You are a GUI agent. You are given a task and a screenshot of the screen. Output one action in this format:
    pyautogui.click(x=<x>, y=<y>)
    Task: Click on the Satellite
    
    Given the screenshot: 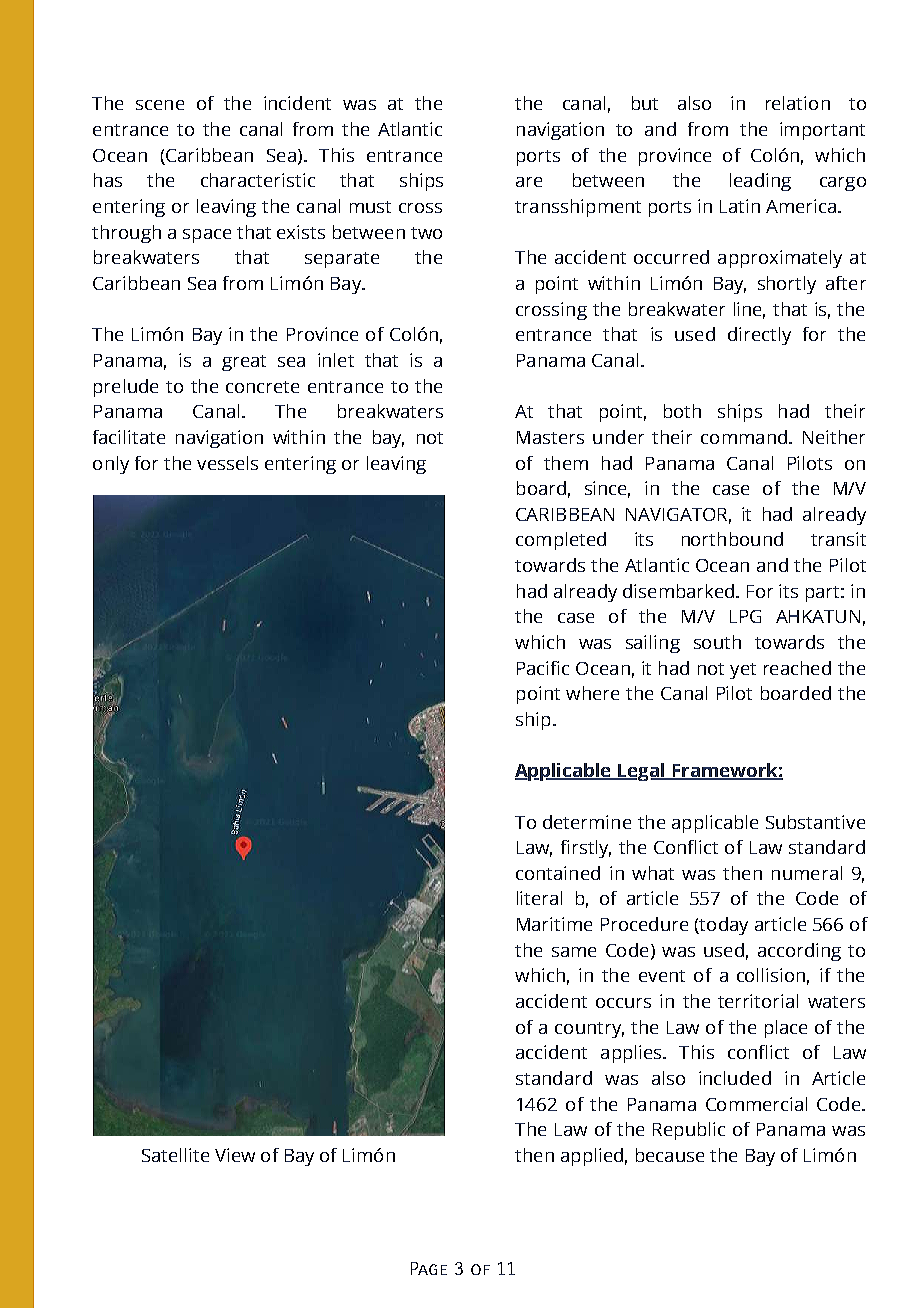 What is the action you would take?
    pyautogui.click(x=175, y=1155)
